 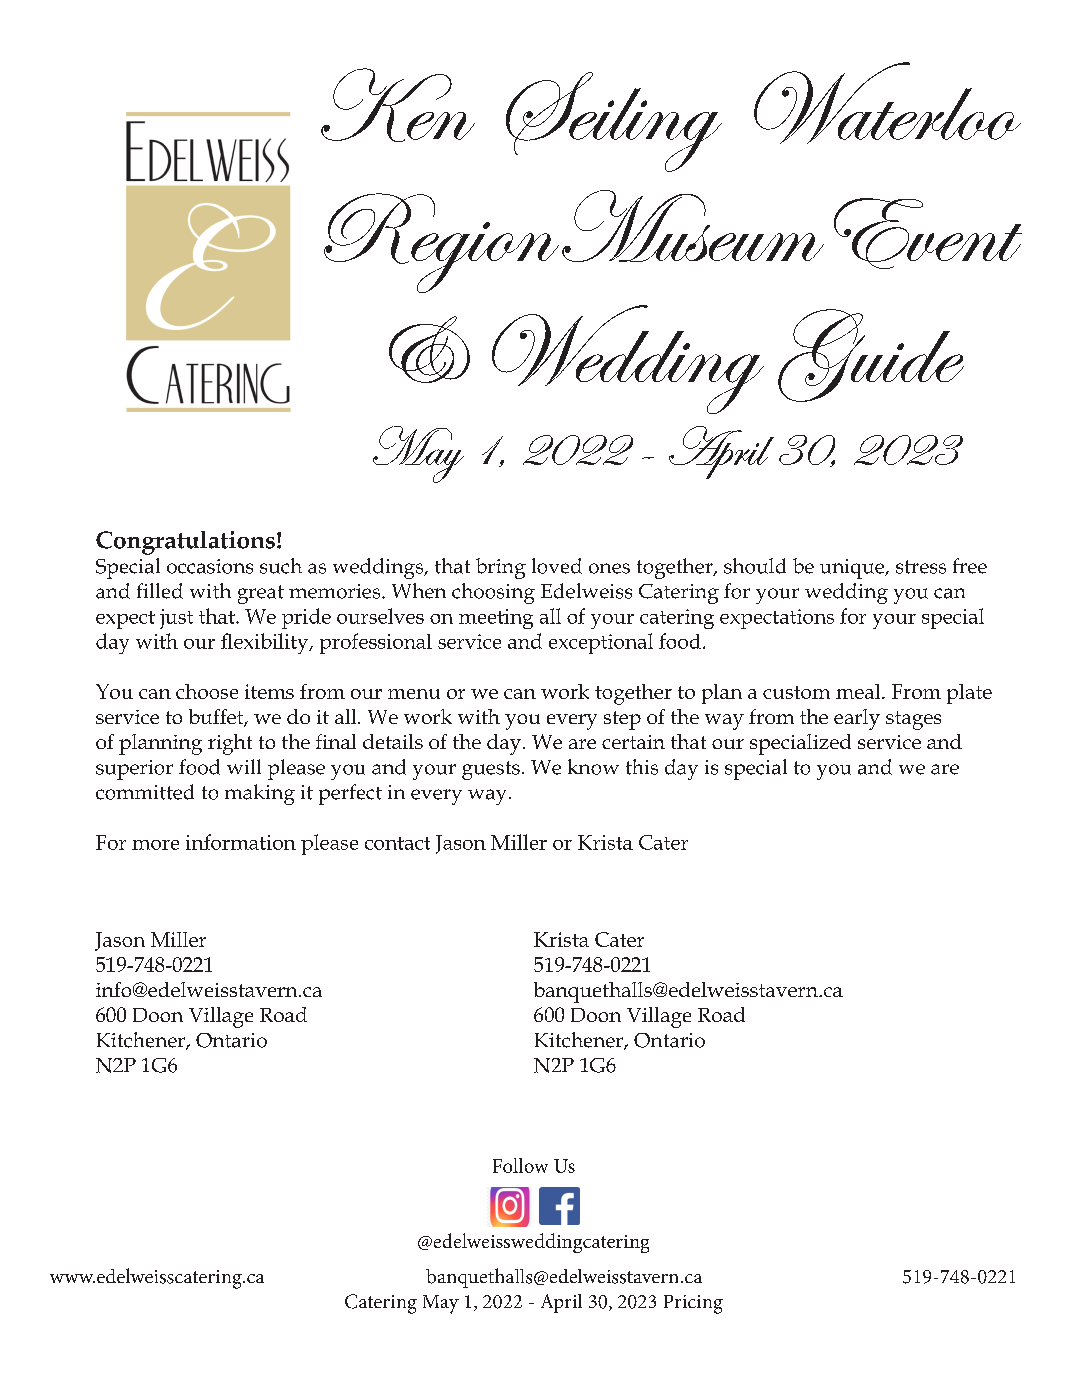 I want to click on Region, so click(x=441, y=243).
